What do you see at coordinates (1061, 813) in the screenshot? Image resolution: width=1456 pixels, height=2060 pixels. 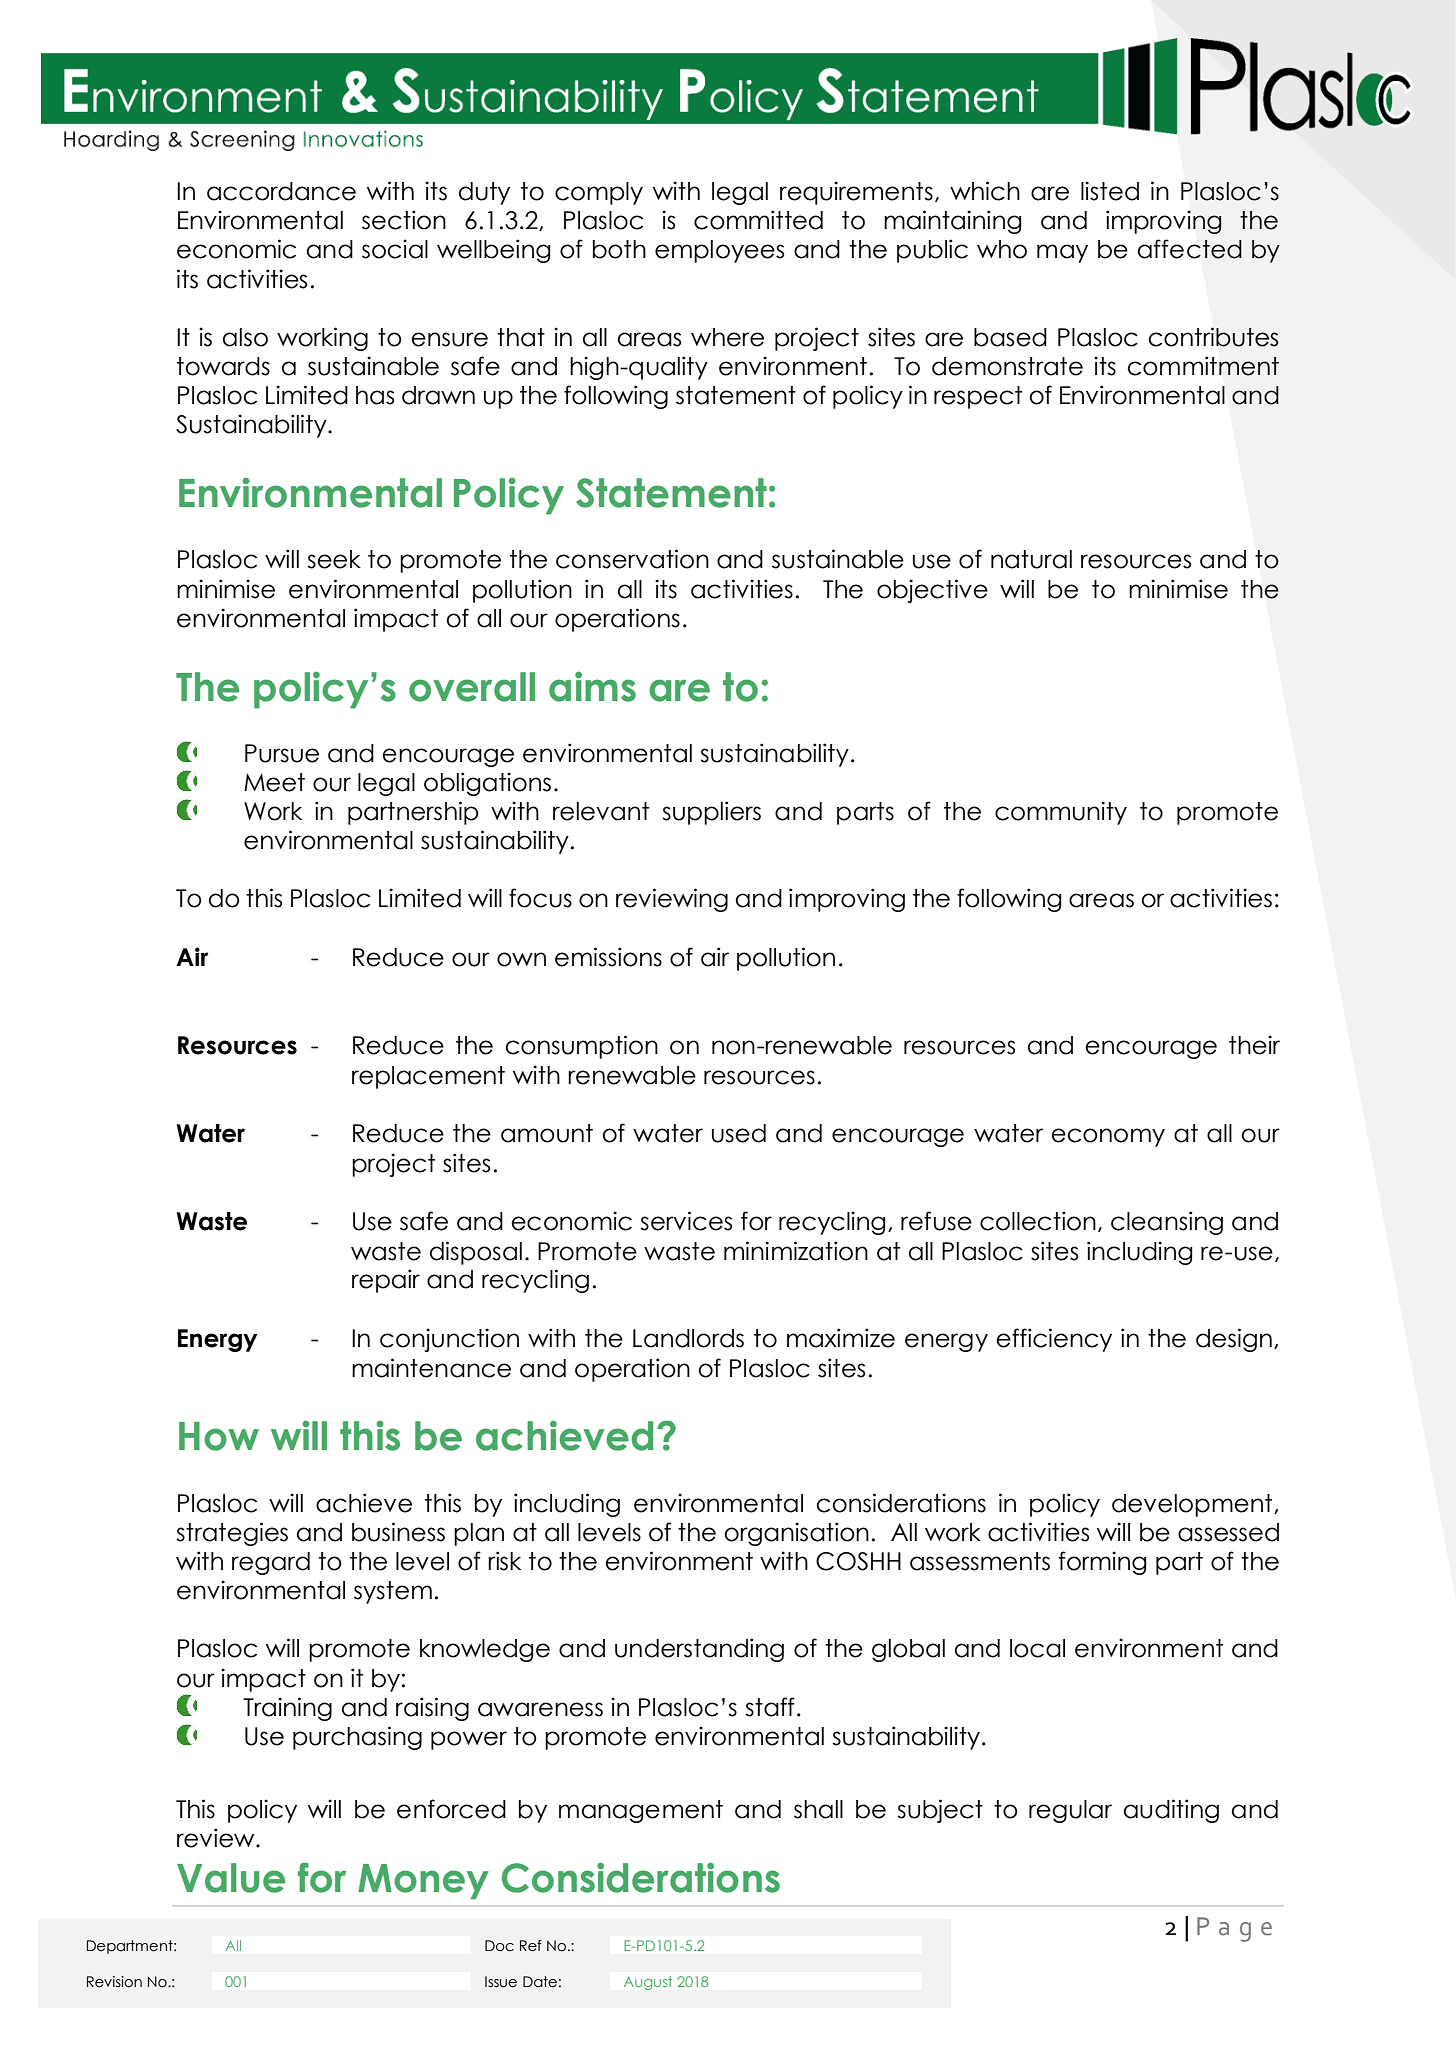 I see `community` at bounding box center [1061, 813].
